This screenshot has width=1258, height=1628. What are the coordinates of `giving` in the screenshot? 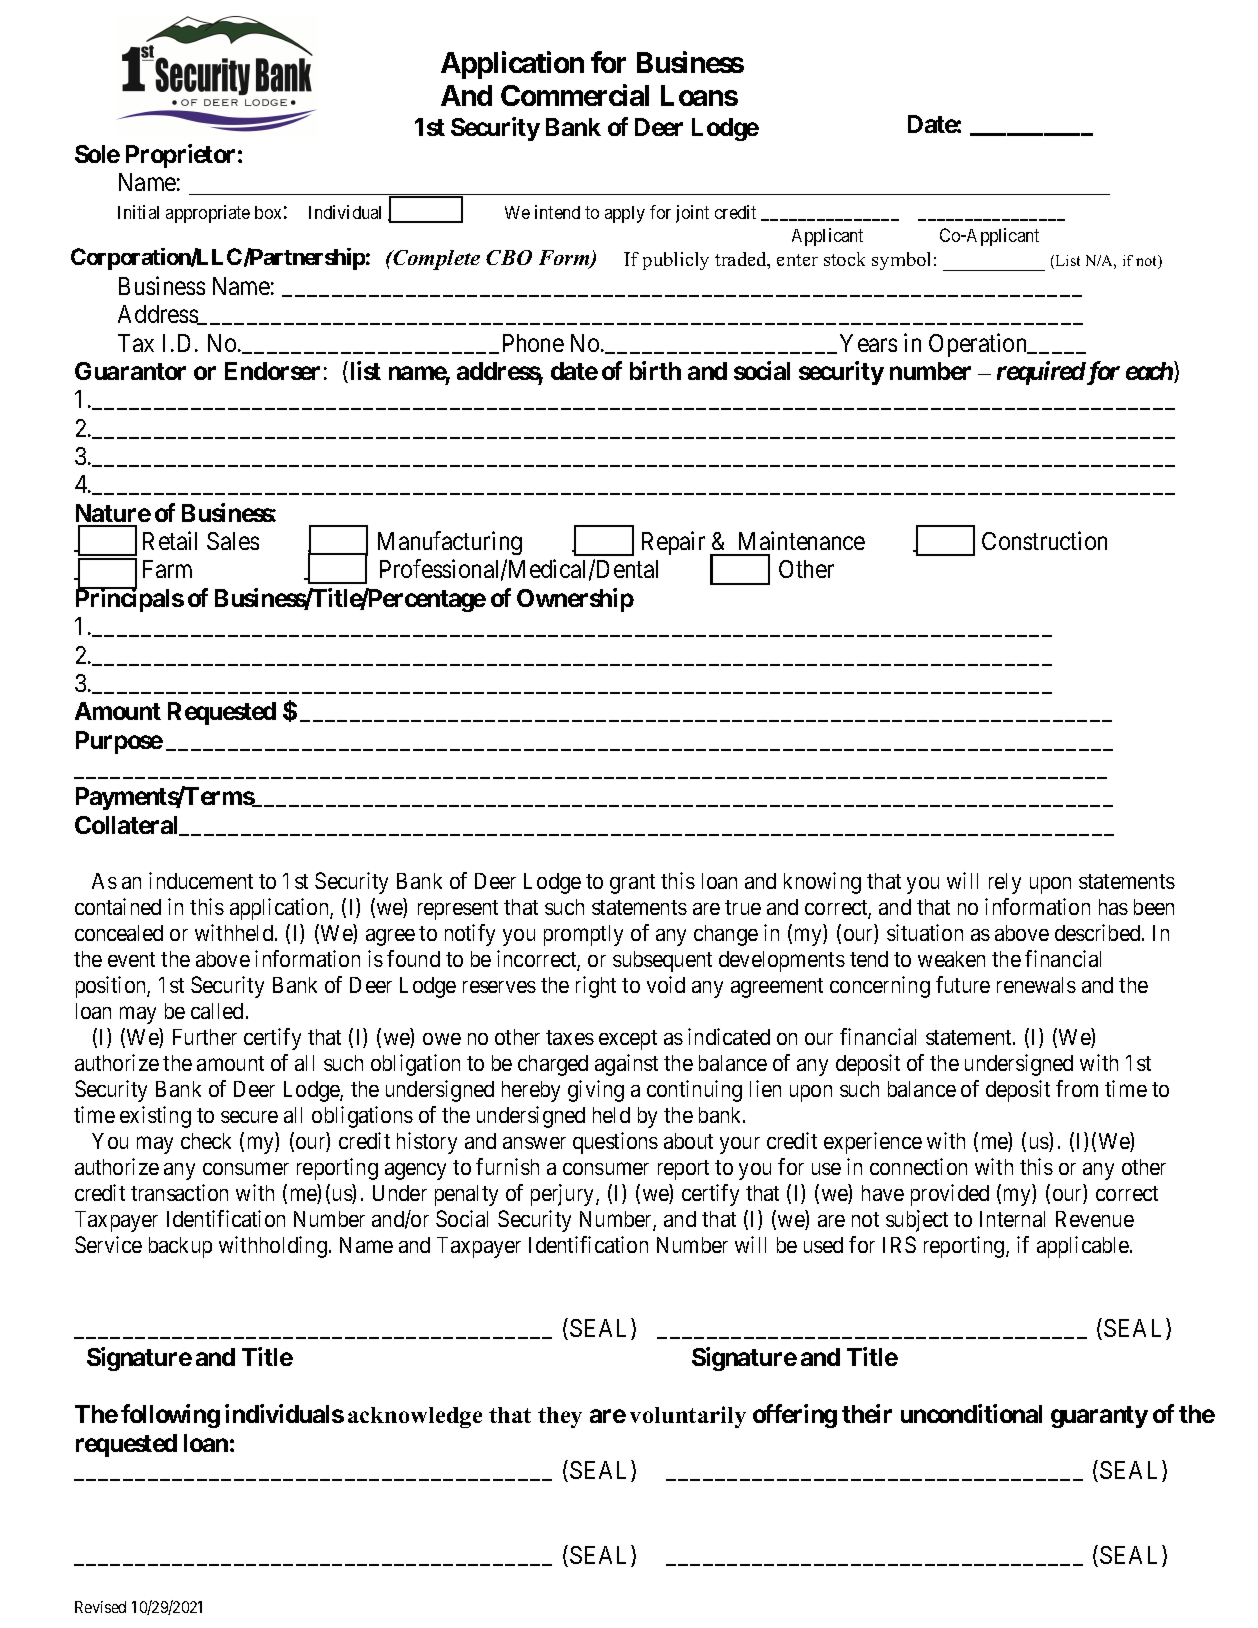 It's located at (596, 1091).
